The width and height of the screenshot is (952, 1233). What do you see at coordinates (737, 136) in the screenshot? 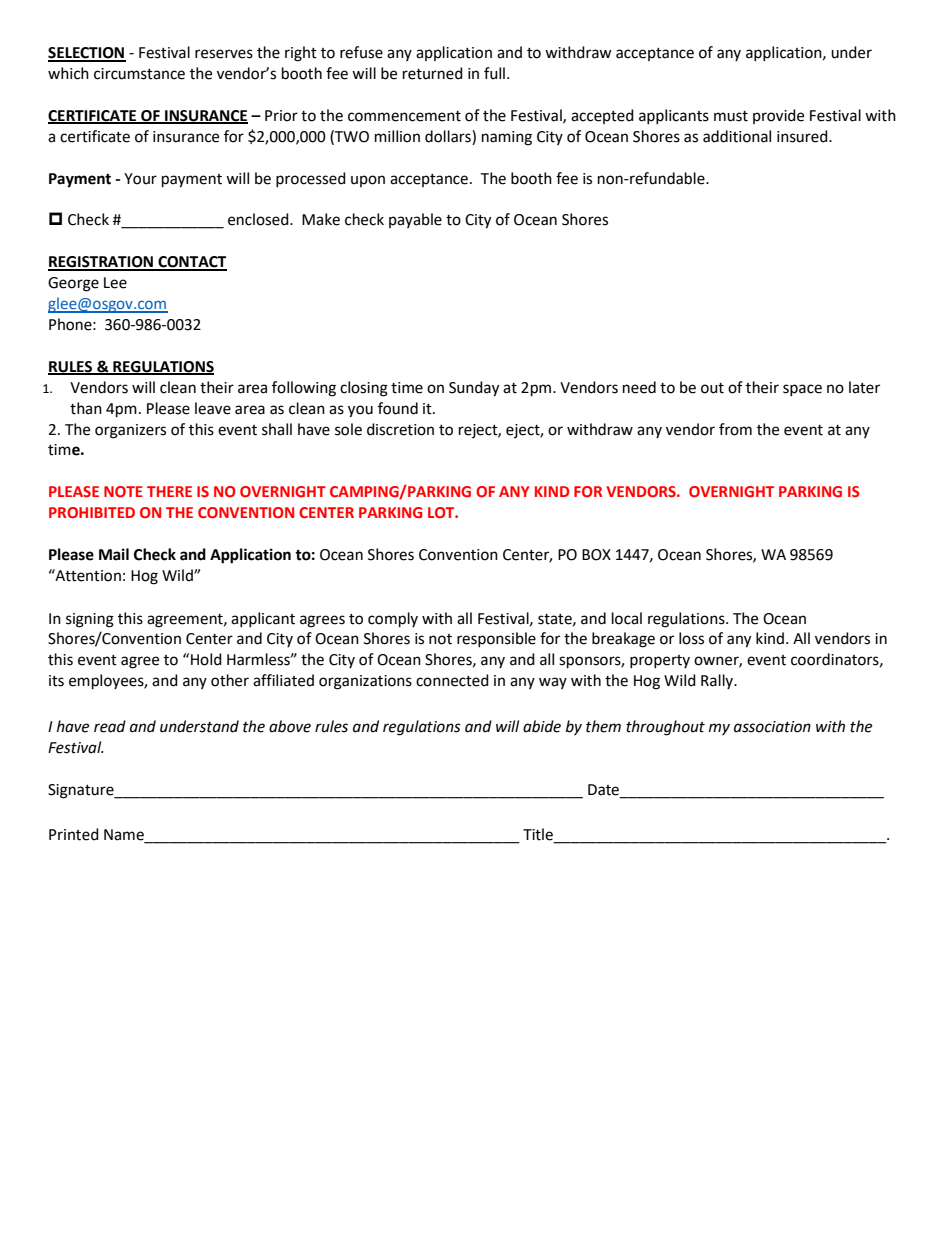
I see `additional` at bounding box center [737, 136].
